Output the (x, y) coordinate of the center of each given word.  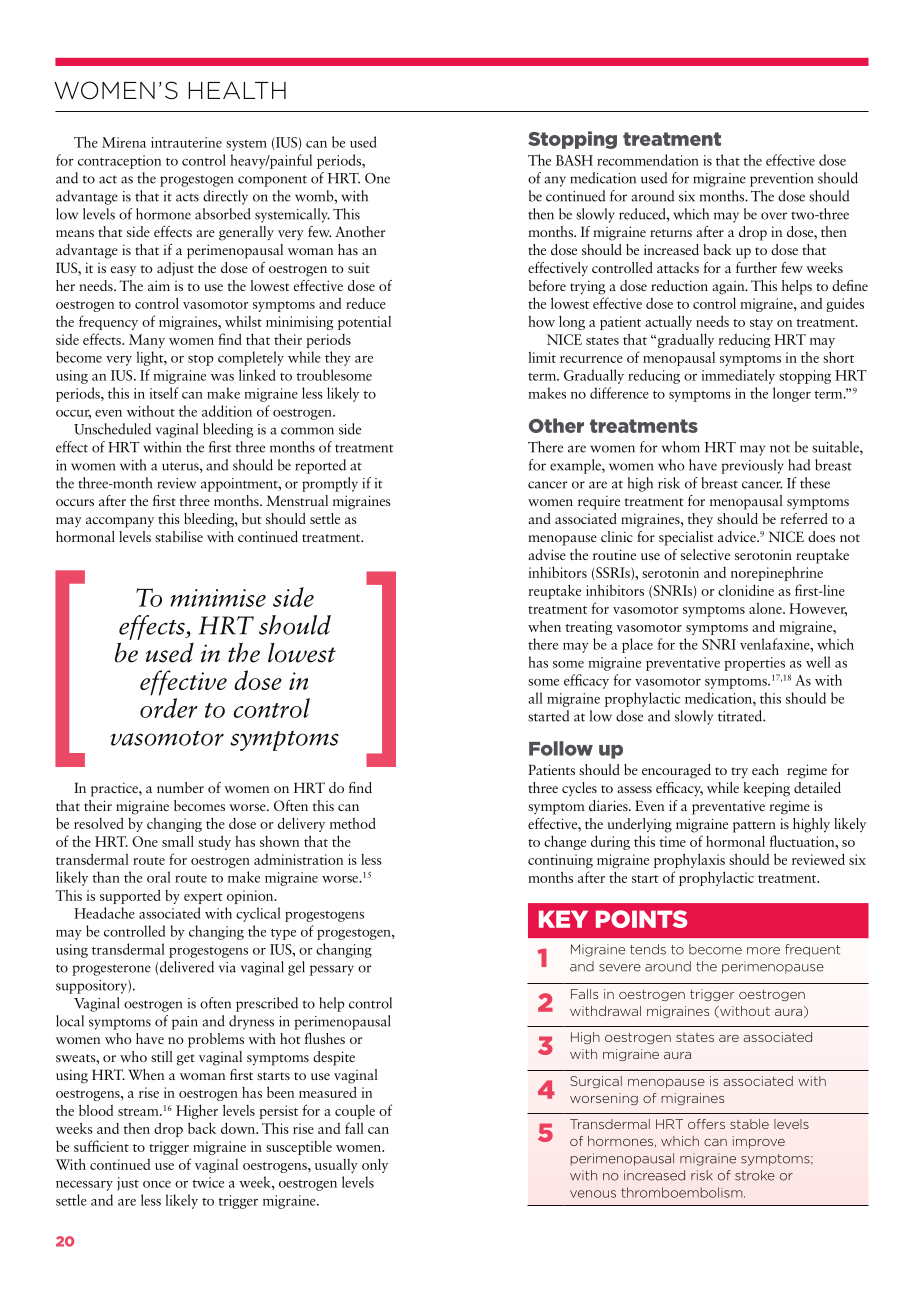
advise (547, 554)
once (157, 1184)
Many (147, 341)
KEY (563, 919)
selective (705, 554)
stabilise (179, 536)
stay (761, 324)
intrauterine (186, 142)
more (763, 951)
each (765, 769)
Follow (561, 748)
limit (542, 357)
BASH (574, 160)
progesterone (111, 970)
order (169, 708)
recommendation (648, 160)
